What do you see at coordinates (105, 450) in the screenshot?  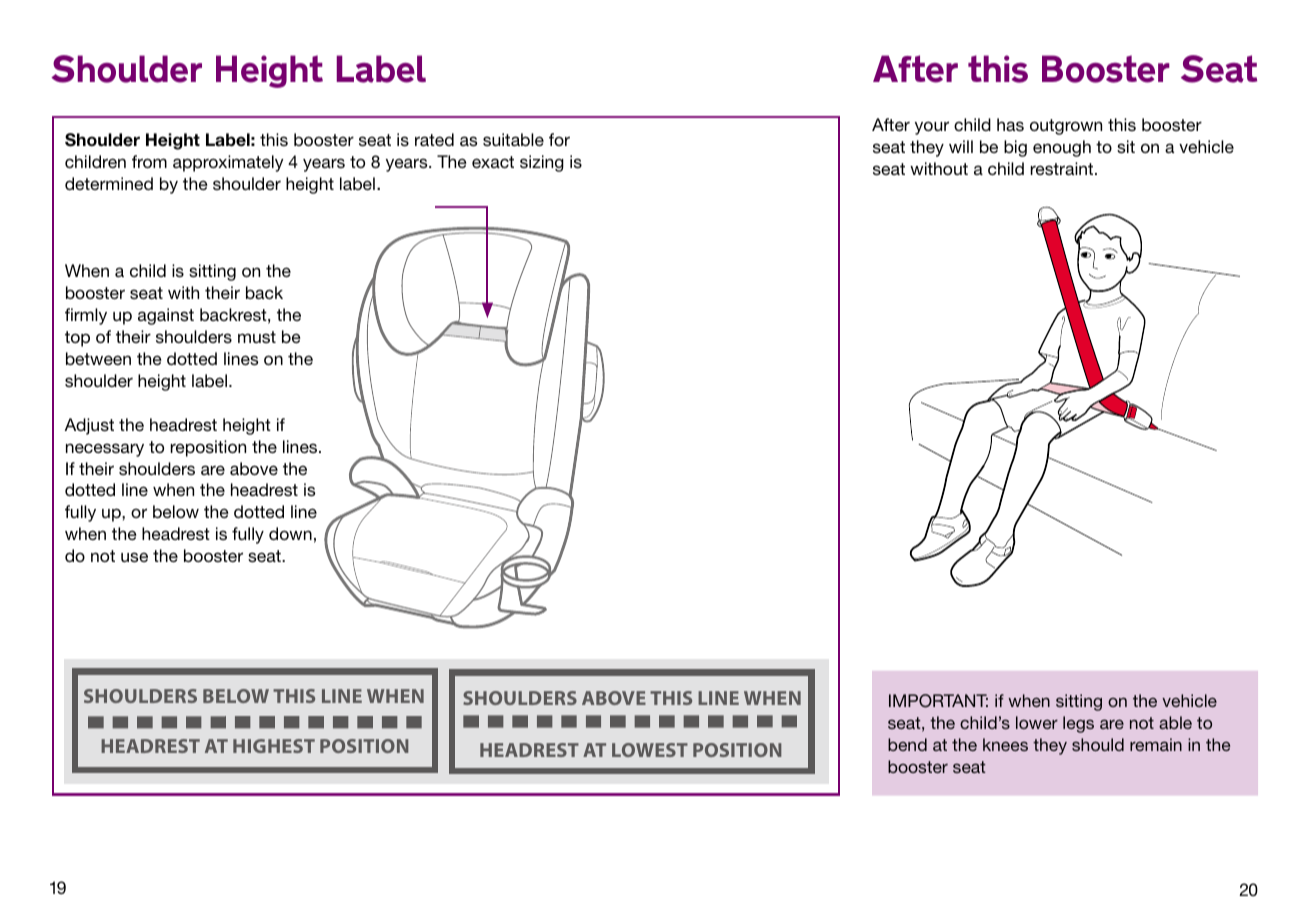 I see `necessary` at bounding box center [105, 450].
